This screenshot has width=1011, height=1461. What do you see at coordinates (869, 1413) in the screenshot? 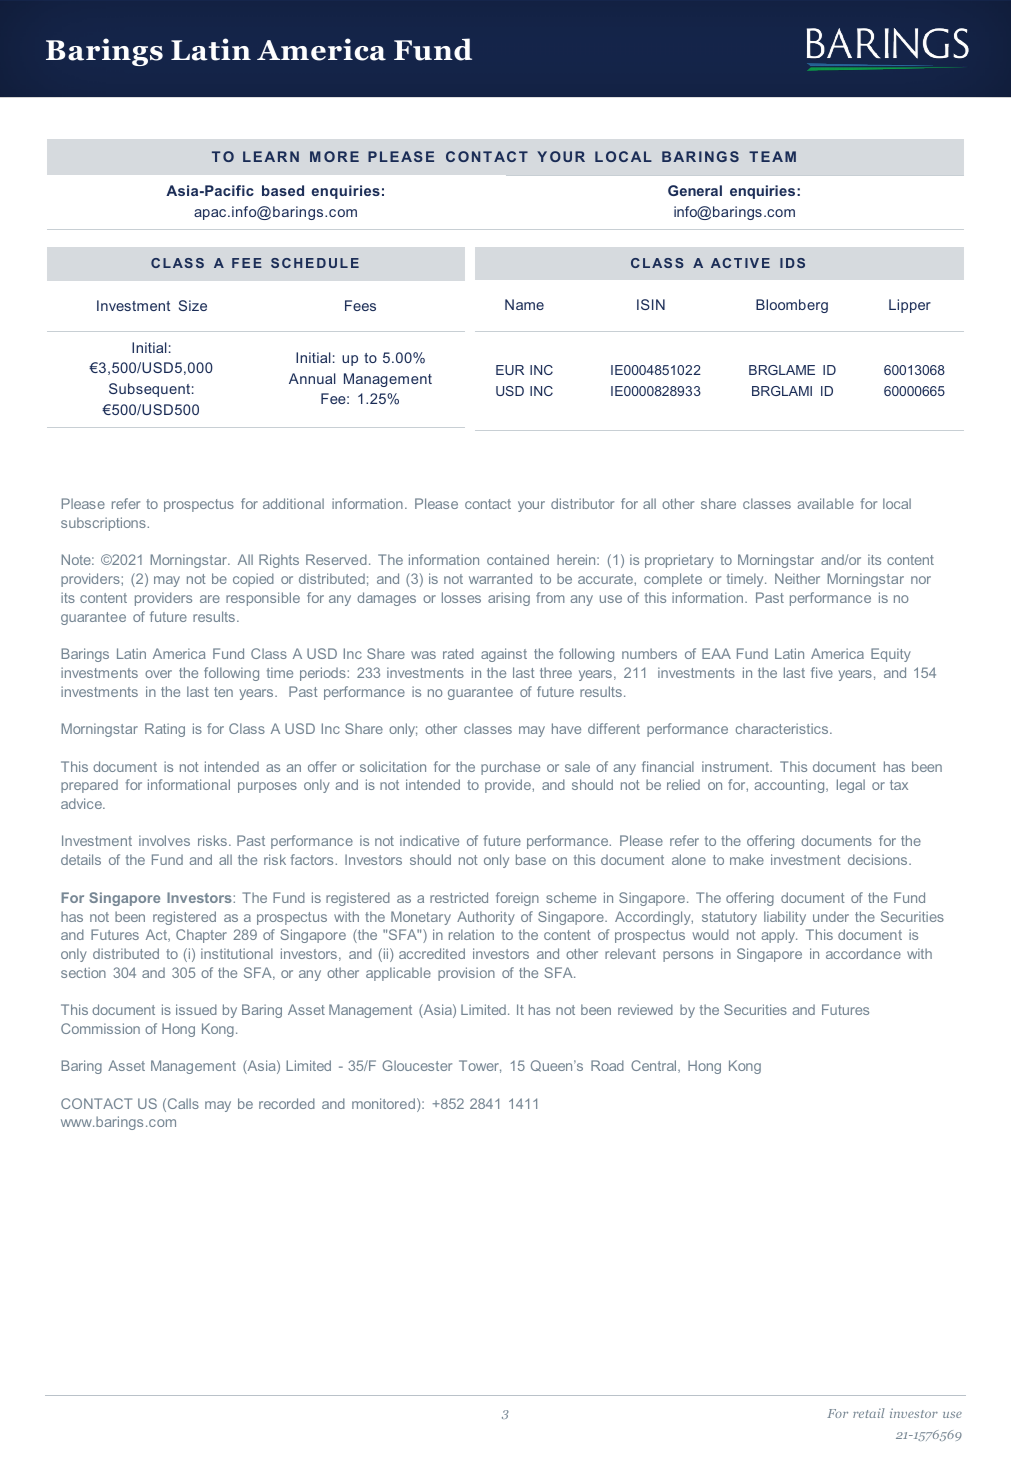
I see `retail` at bounding box center [869, 1413].
